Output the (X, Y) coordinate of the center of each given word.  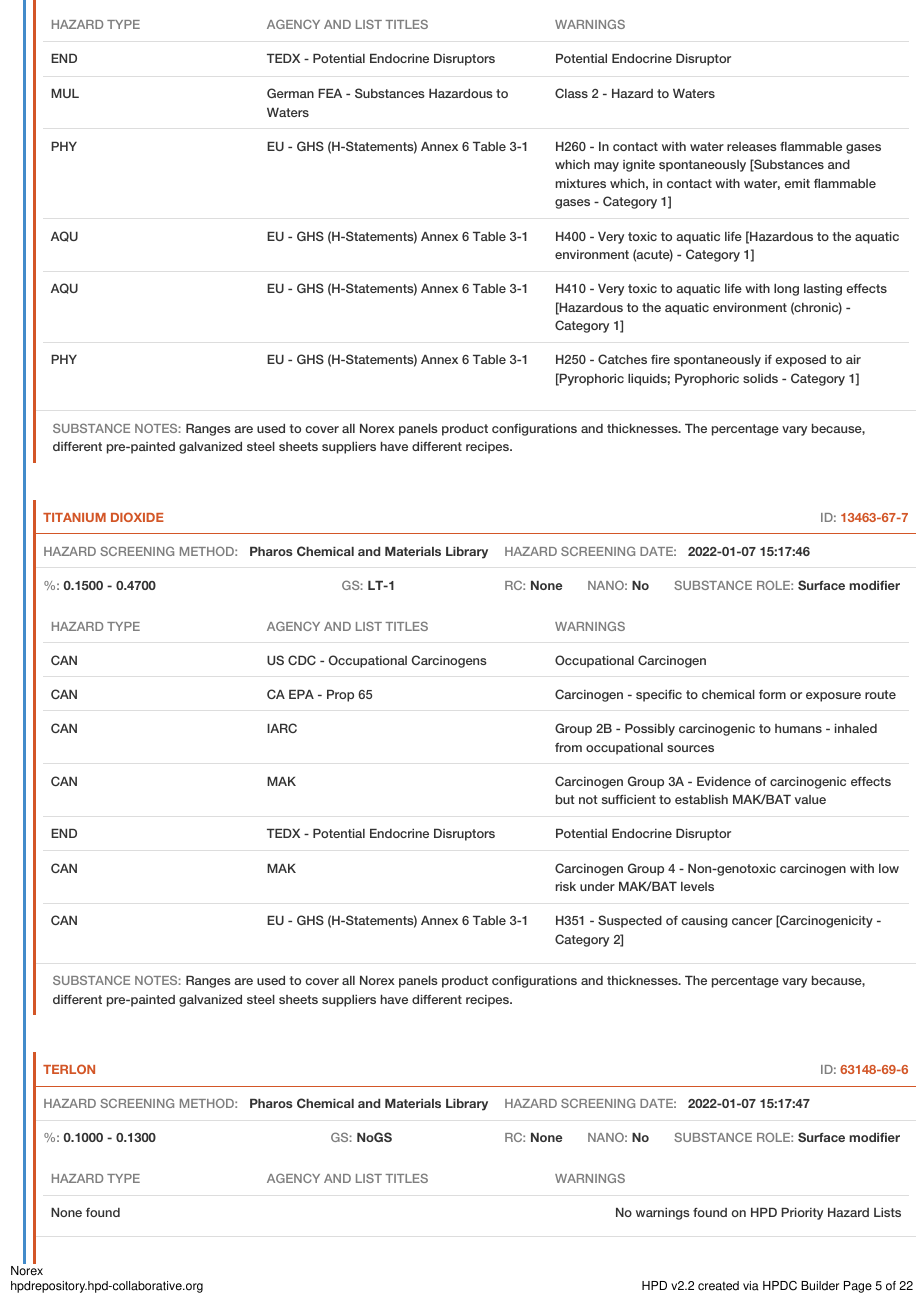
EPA (301, 694)
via (751, 1286)
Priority (802, 1214)
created (718, 1286)
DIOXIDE (137, 517)
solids (760, 378)
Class (571, 93)
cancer (752, 921)
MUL (65, 93)
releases (752, 146)
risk (566, 886)
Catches (622, 359)
